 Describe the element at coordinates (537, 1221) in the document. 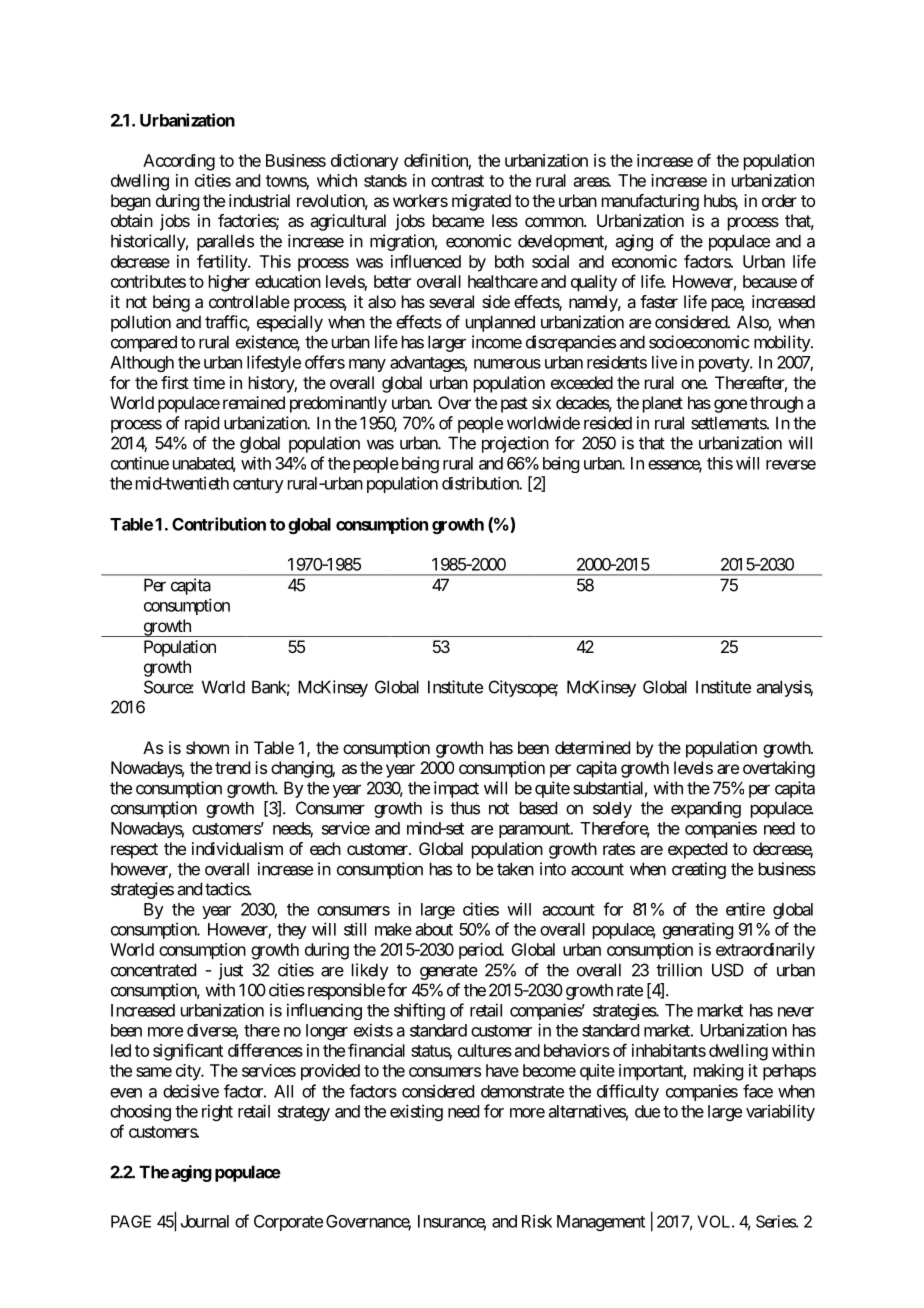

I see `Risk` at that location.
